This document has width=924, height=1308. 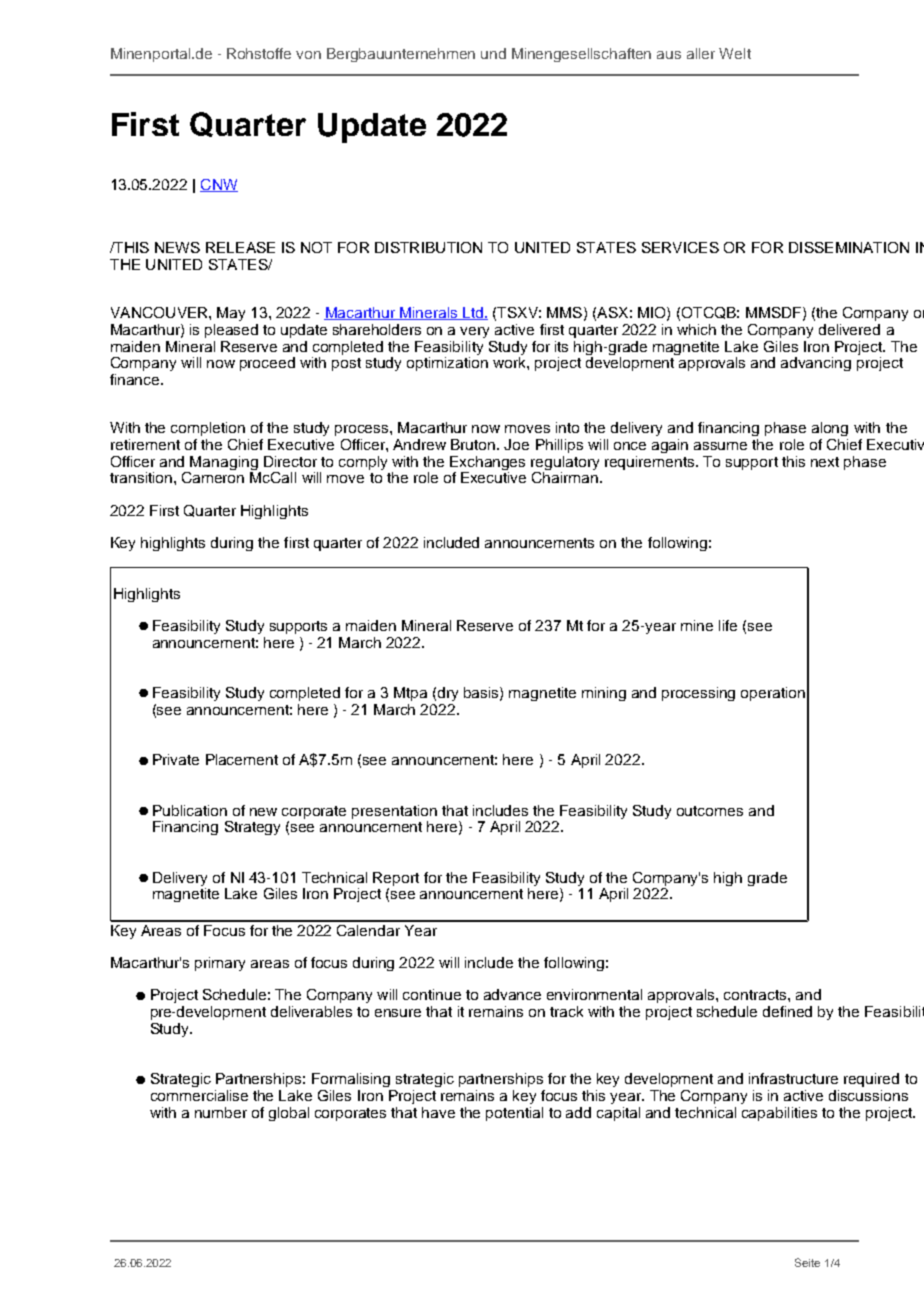 I want to click on und, so click(x=493, y=53).
